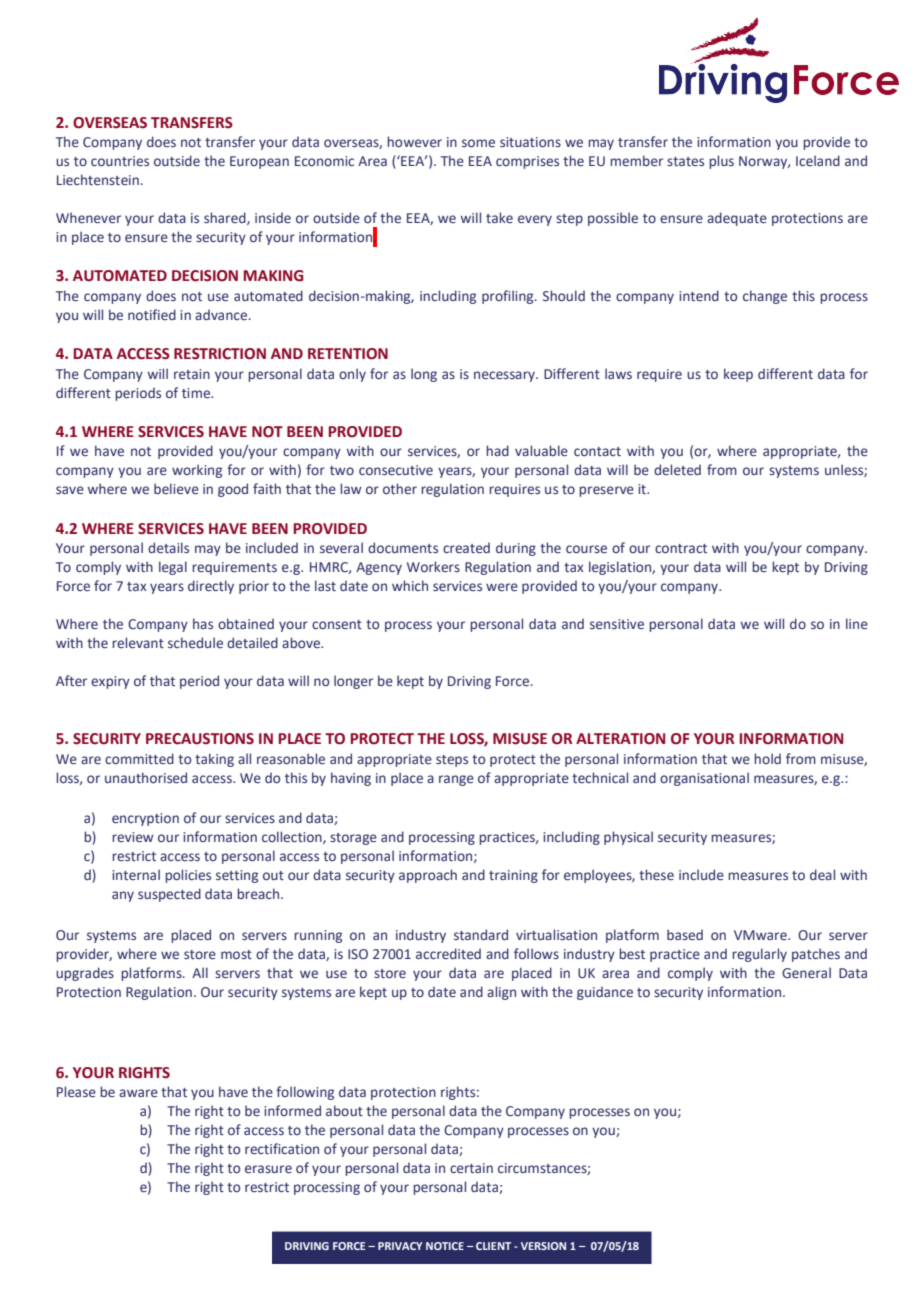 Image resolution: width=924 pixels, height=1308 pixels. What do you see at coordinates (456, 780) in the document?
I see `range` at bounding box center [456, 780].
